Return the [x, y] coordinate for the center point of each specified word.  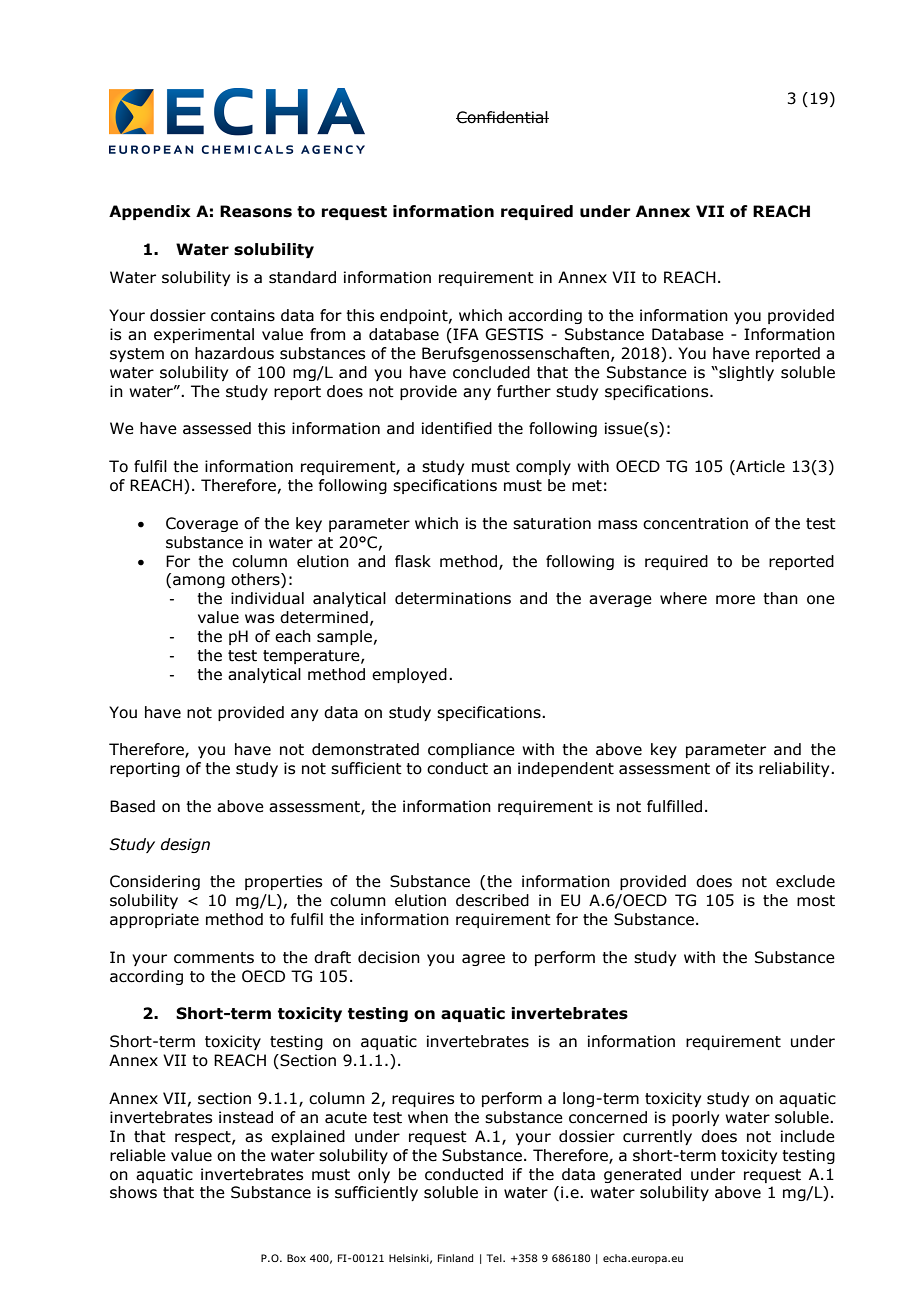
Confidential [502, 117]
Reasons [256, 211]
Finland [455, 1258]
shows [133, 1192]
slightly [745, 373]
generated [642, 1175]
